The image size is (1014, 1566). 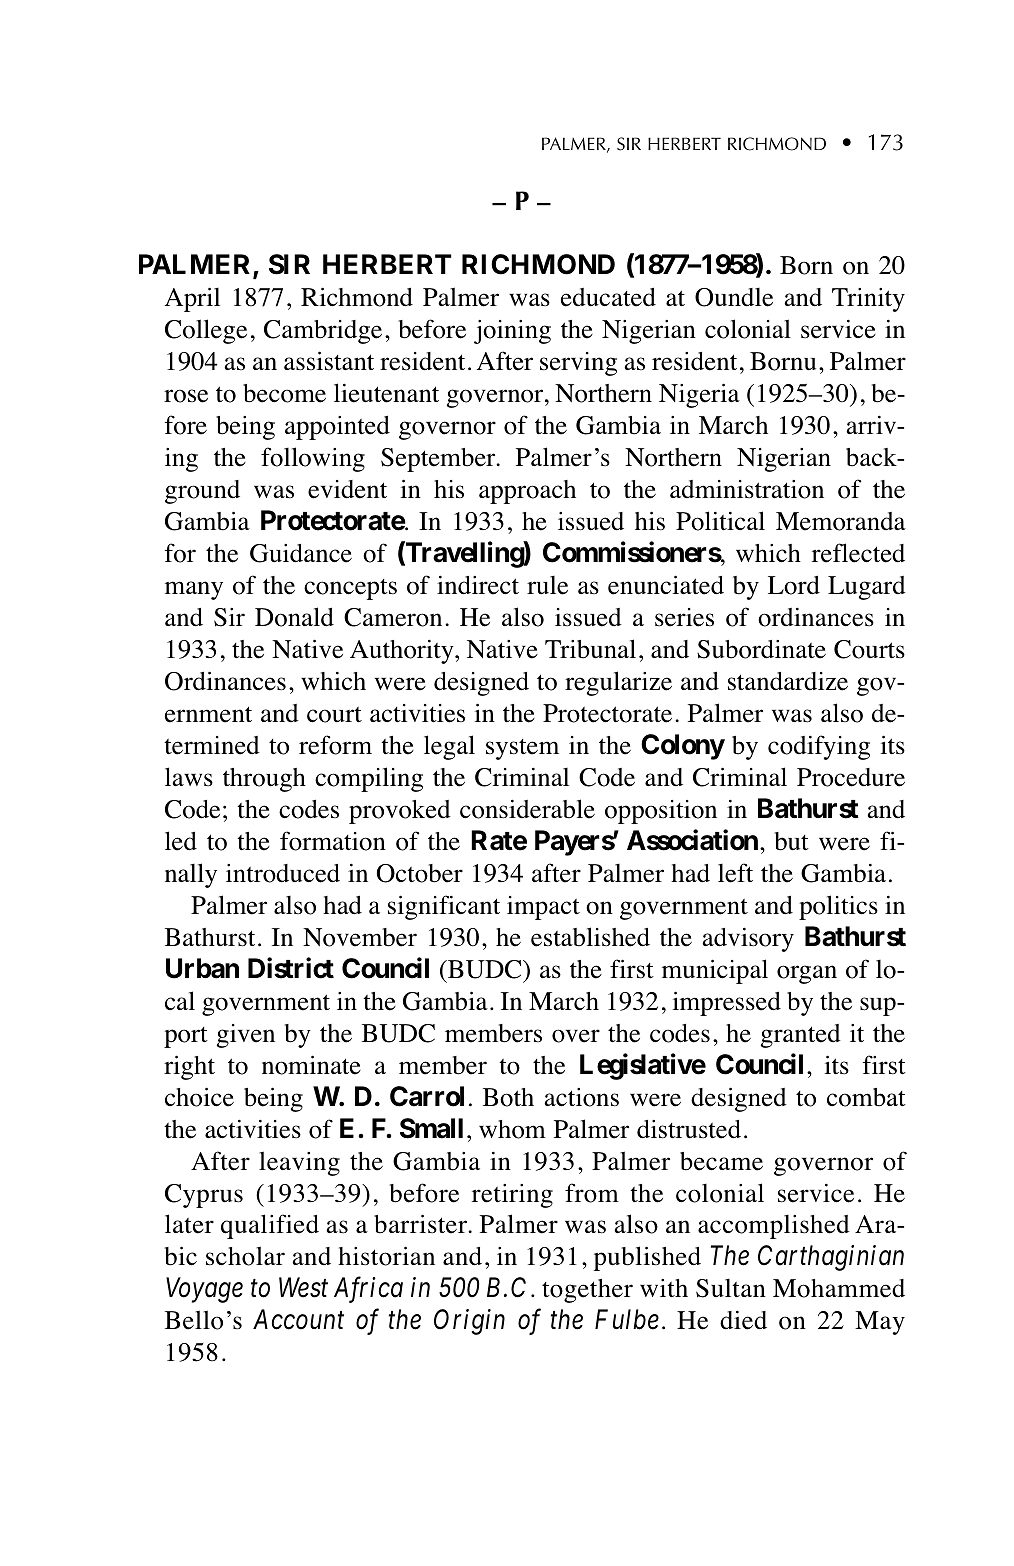 What do you see at coordinates (868, 300) in the screenshot?
I see `Trinity` at bounding box center [868, 300].
